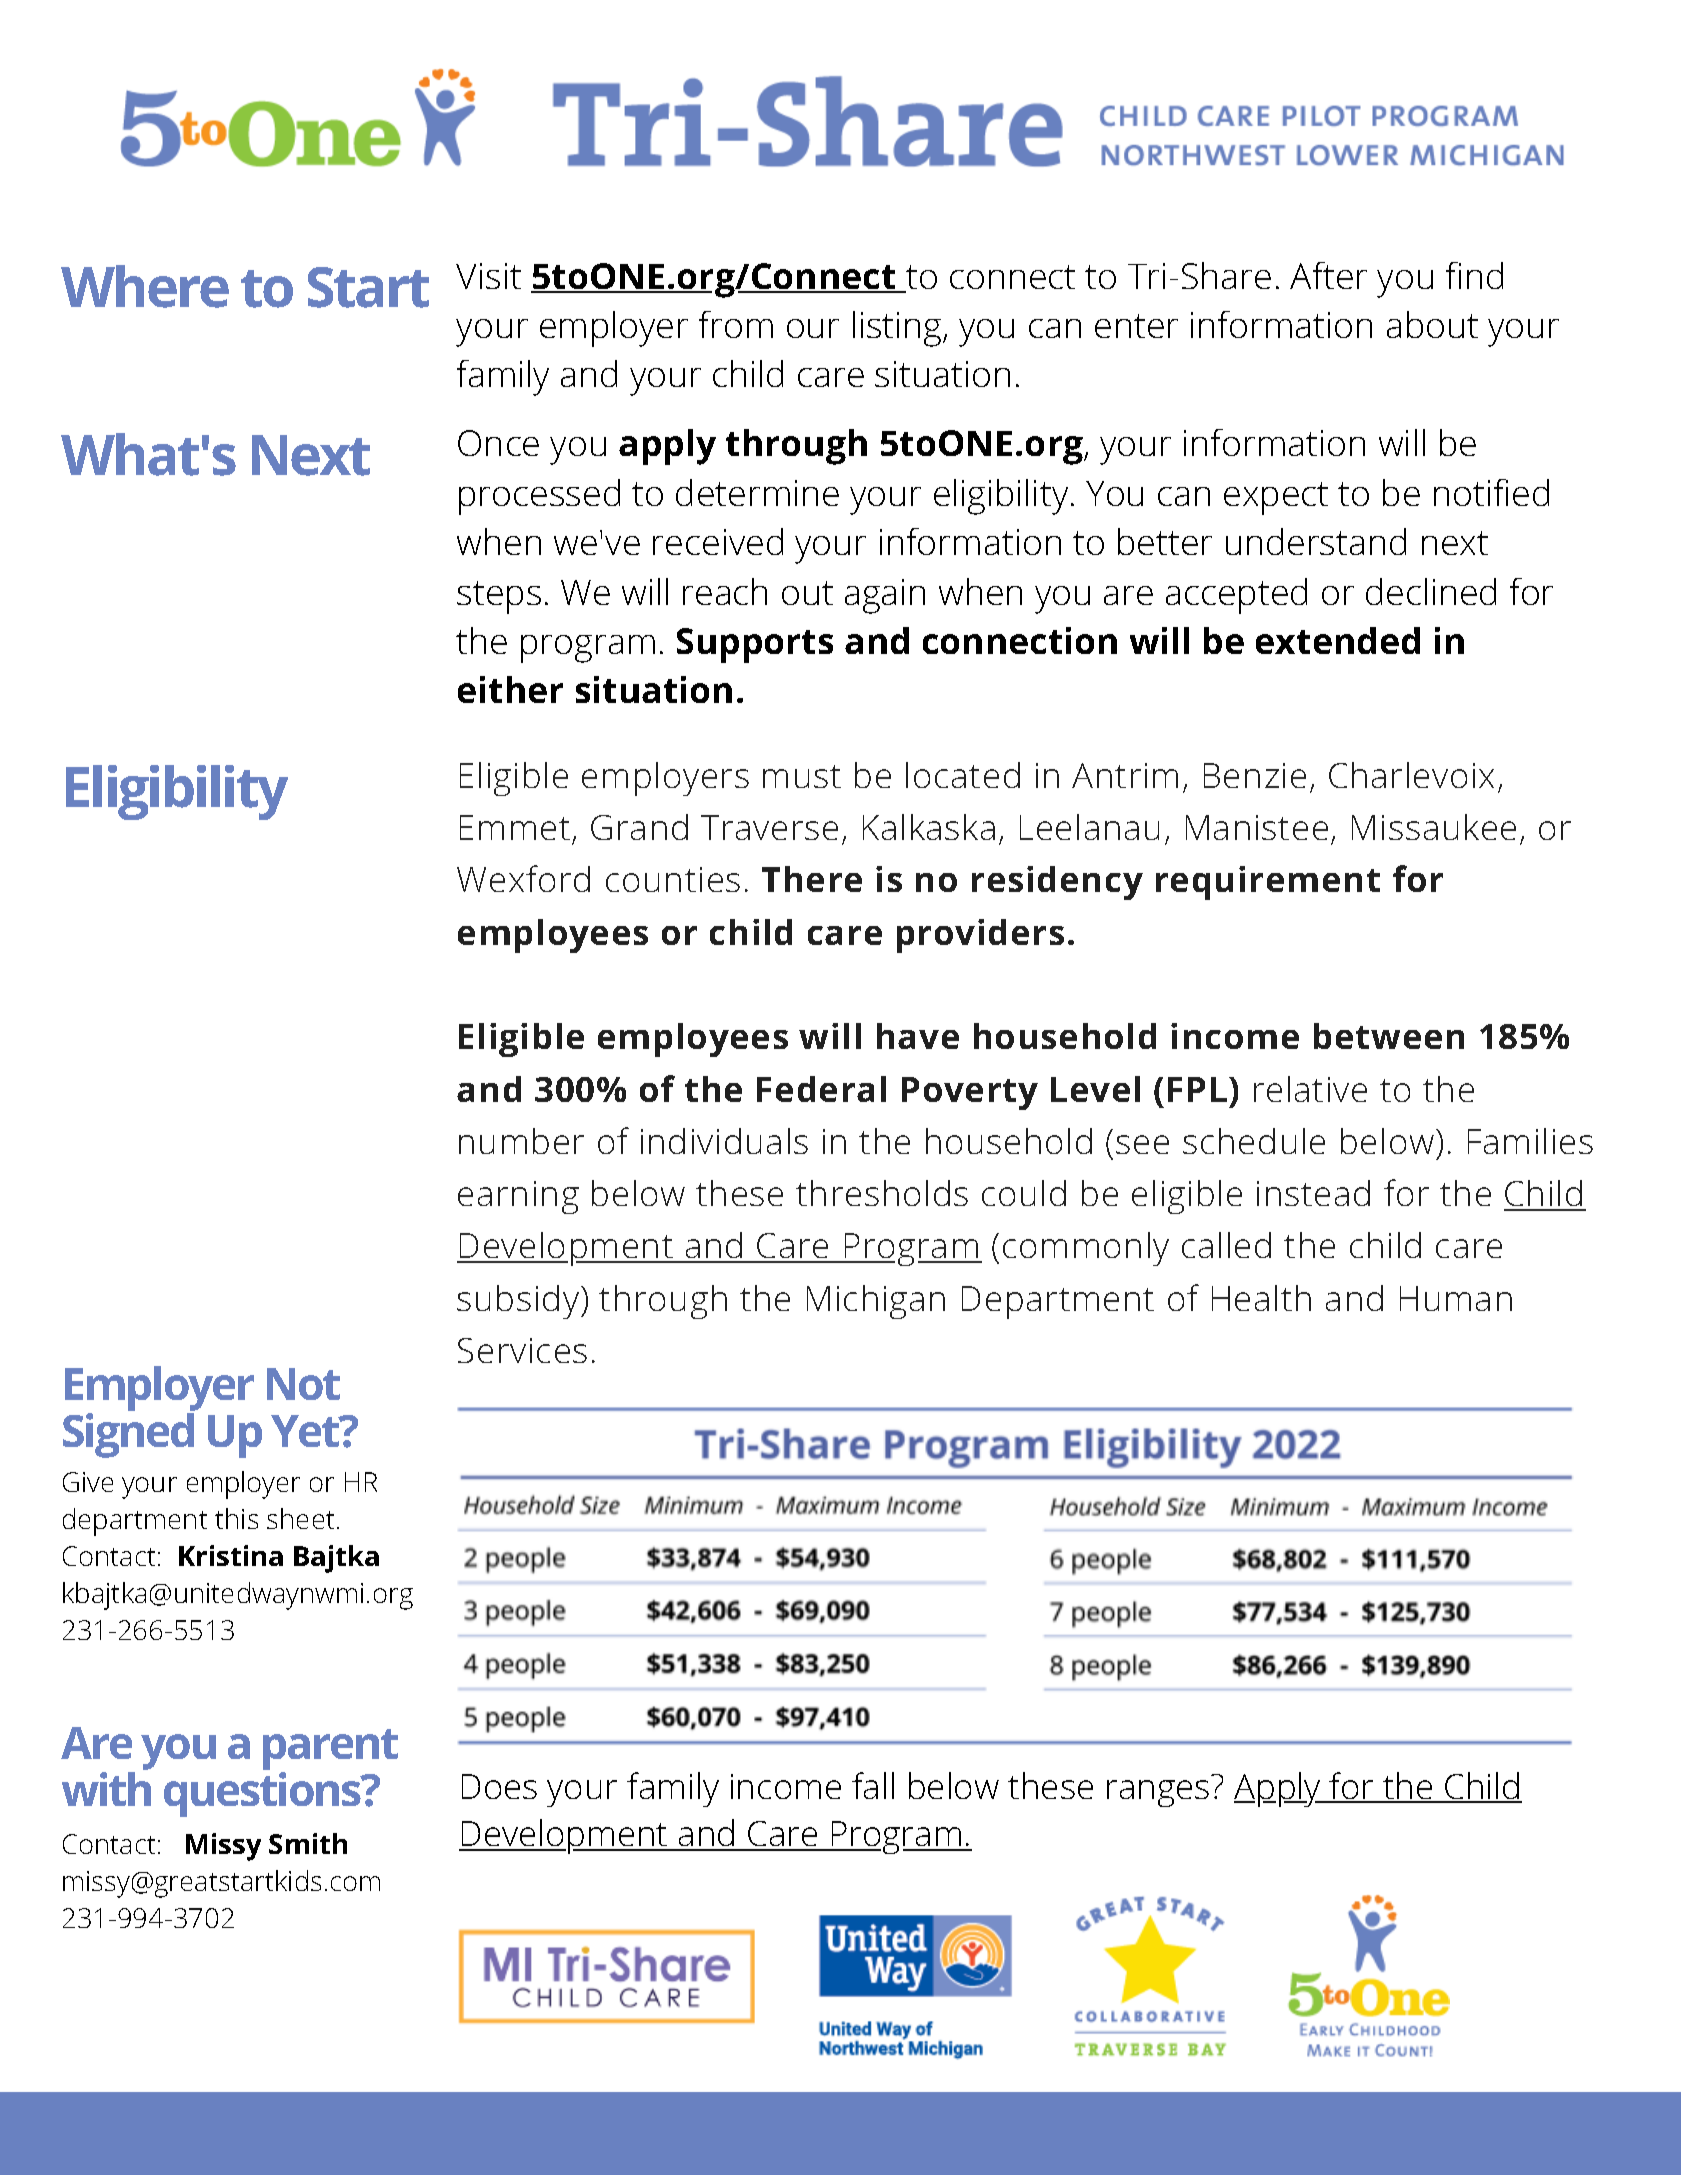 The height and width of the screenshot is (2175, 1681). Describe the element at coordinates (308, 1843) in the screenshot. I see `Smith` at that location.
